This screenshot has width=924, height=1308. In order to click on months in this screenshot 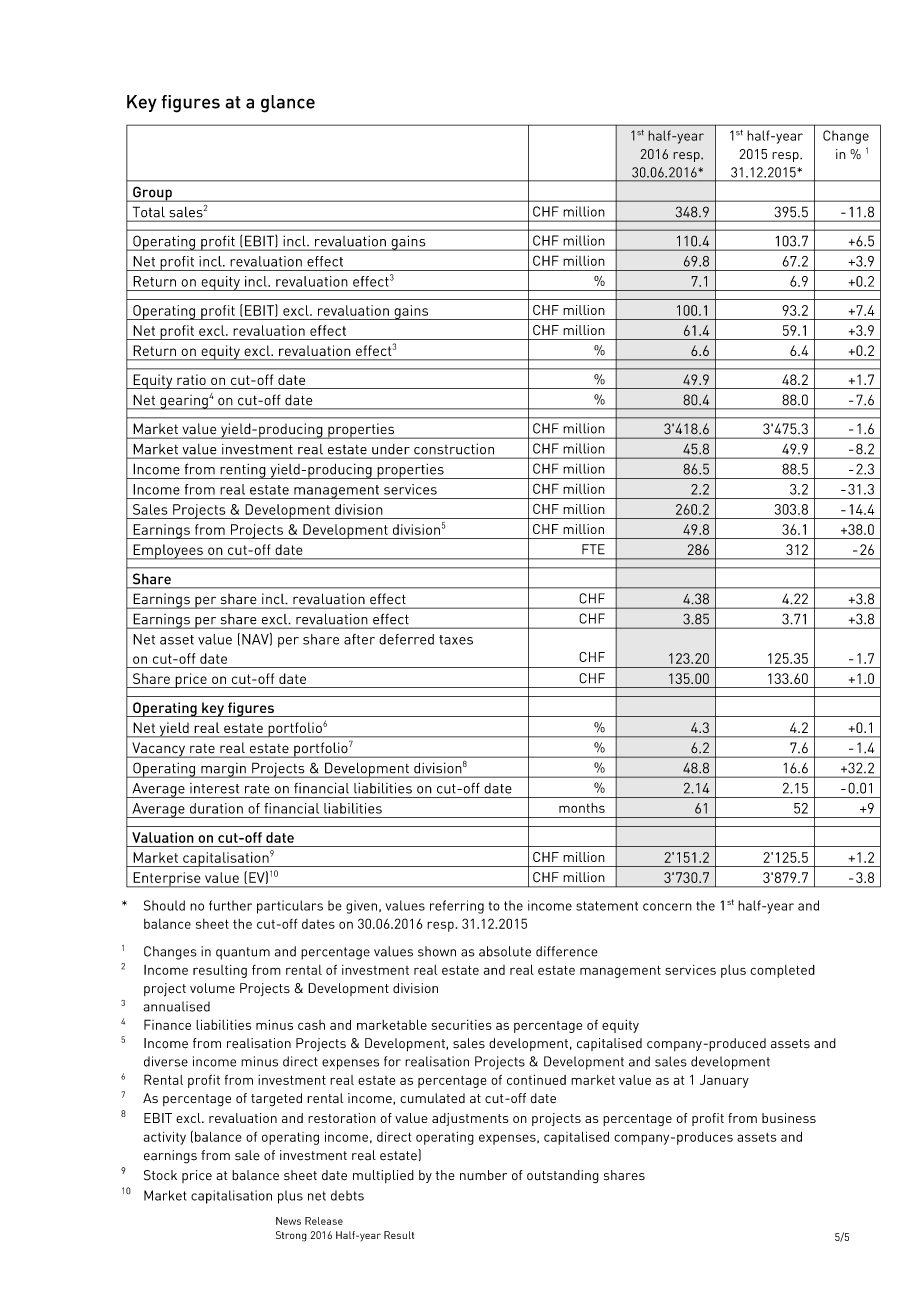, I will do `click(582, 808)`.
